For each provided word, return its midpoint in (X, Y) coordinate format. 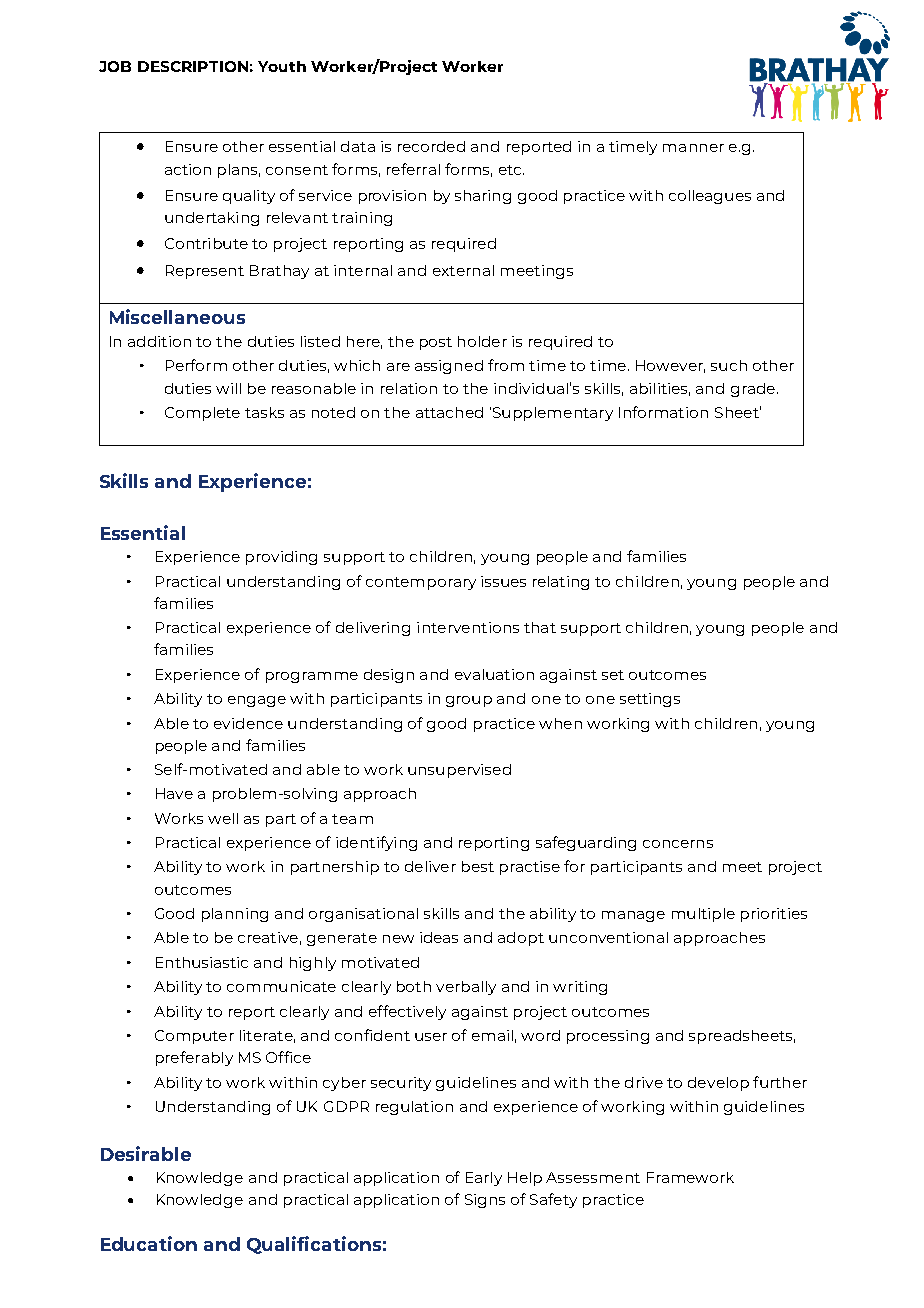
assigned (449, 367)
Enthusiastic (202, 962)
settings (650, 700)
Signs (485, 1201)
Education (149, 1243)
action (188, 169)
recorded (431, 146)
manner (693, 148)
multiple (703, 915)
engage (257, 701)
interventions (468, 627)
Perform (196, 365)
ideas (439, 937)
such (729, 365)
